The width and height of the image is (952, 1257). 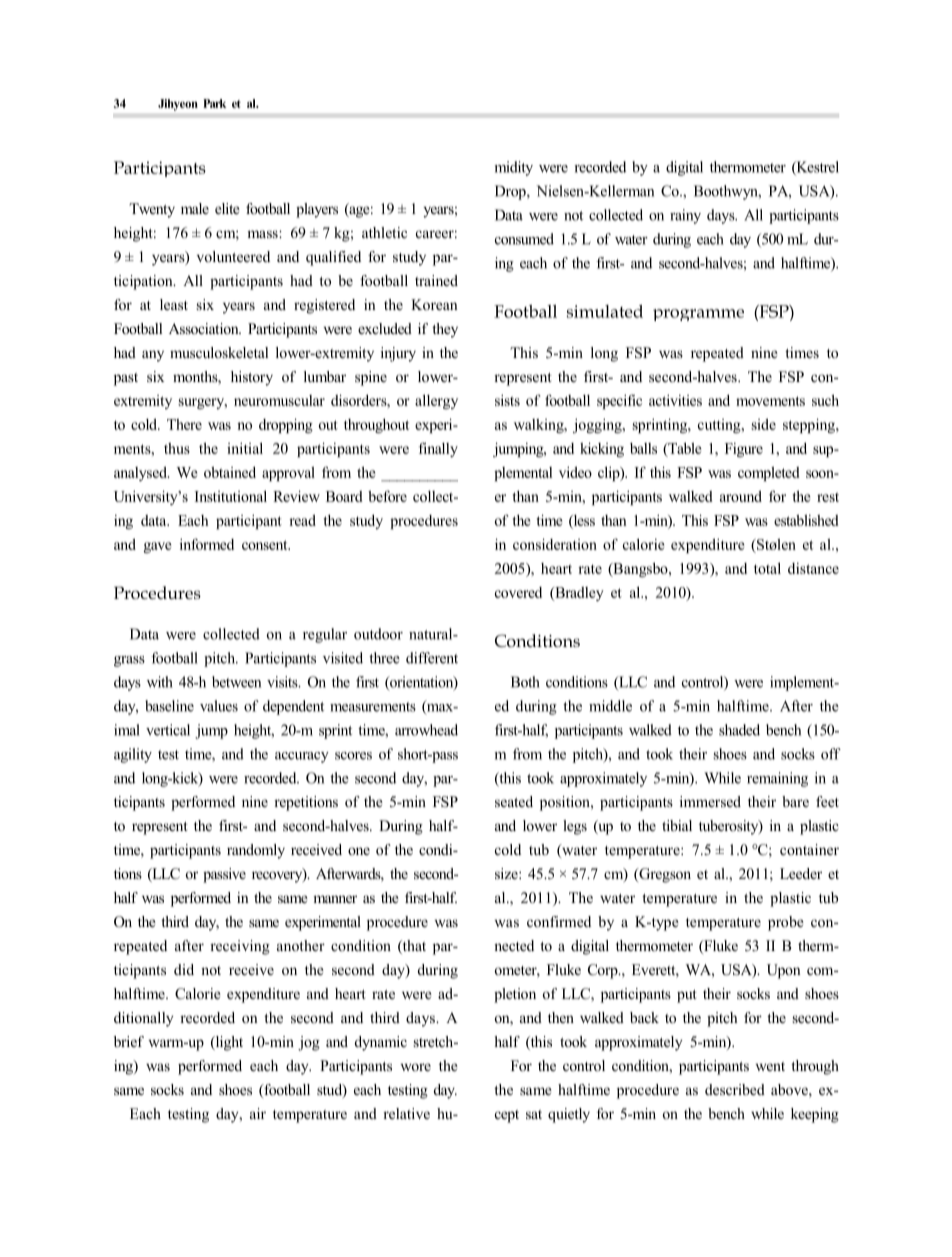 What do you see at coordinates (685, 216) in the image?
I see `rainy` at bounding box center [685, 216].
